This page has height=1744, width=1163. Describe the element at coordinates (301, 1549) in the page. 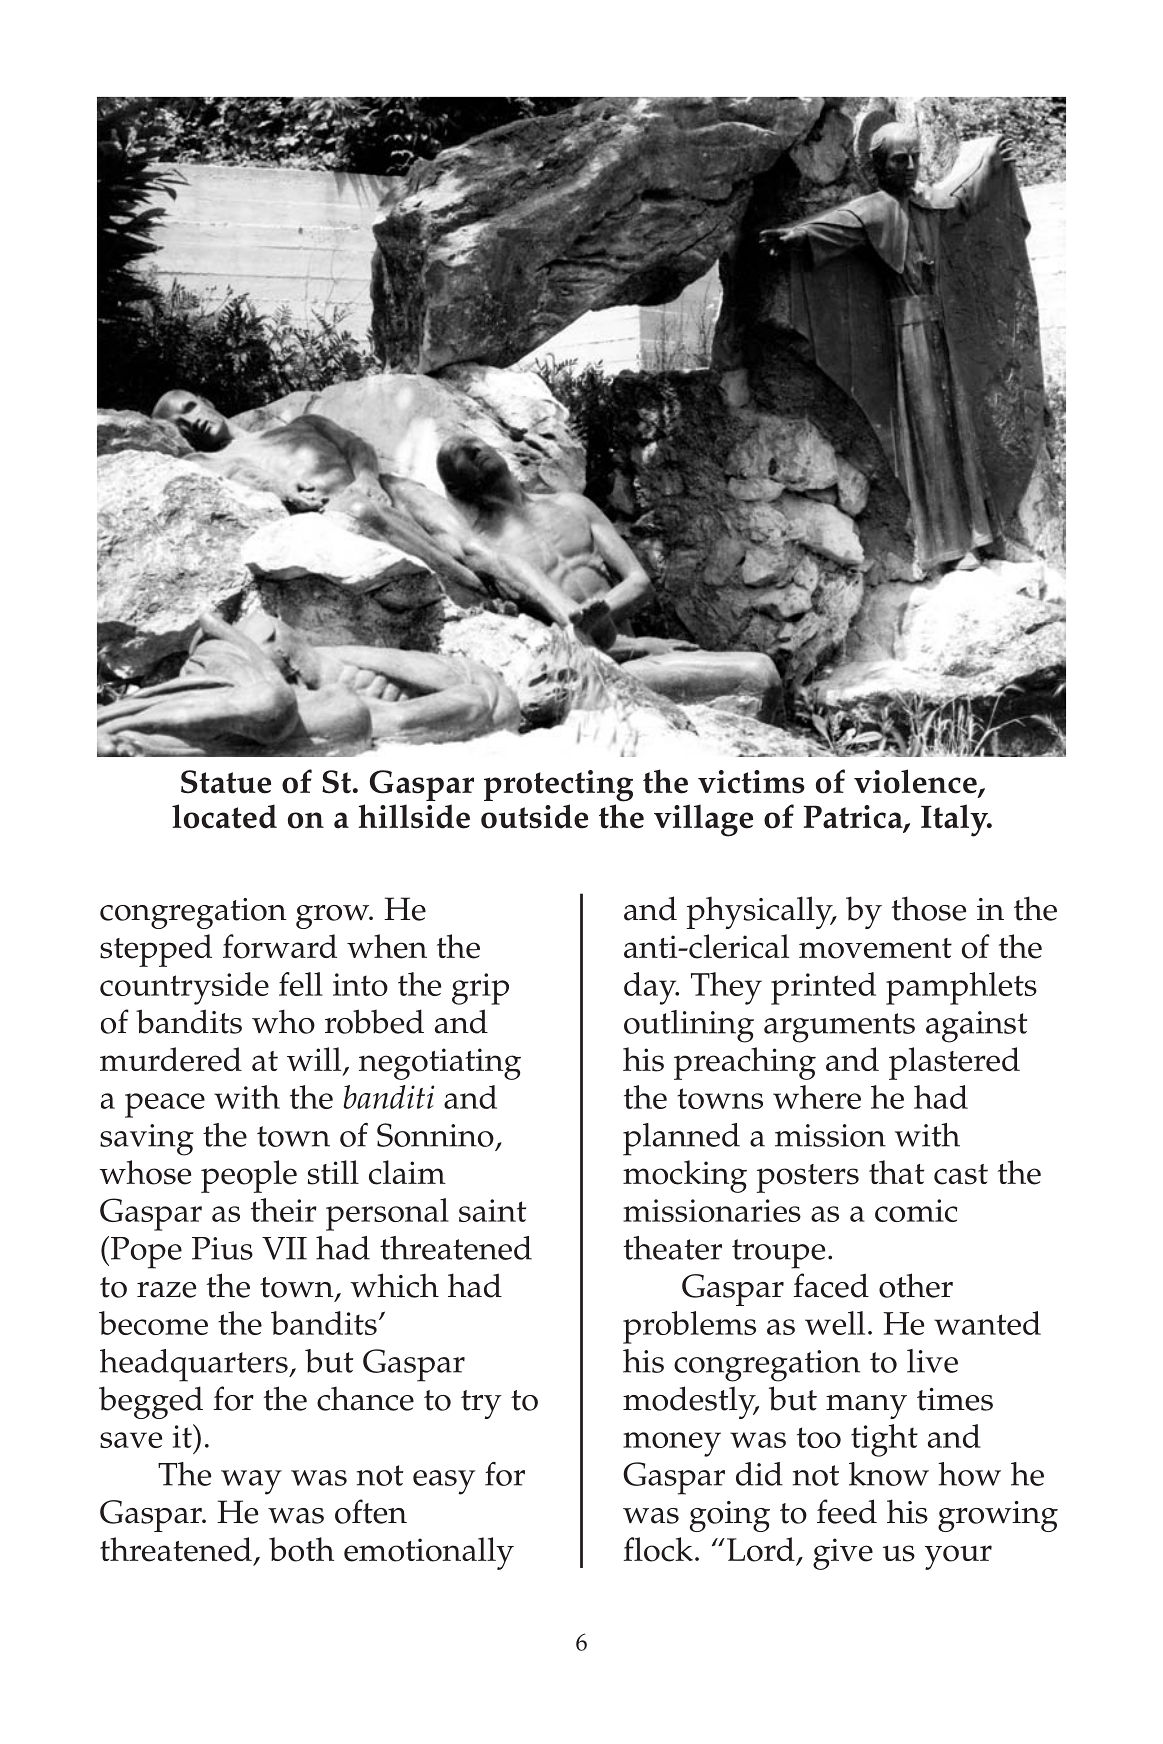

I see `both` at that location.
